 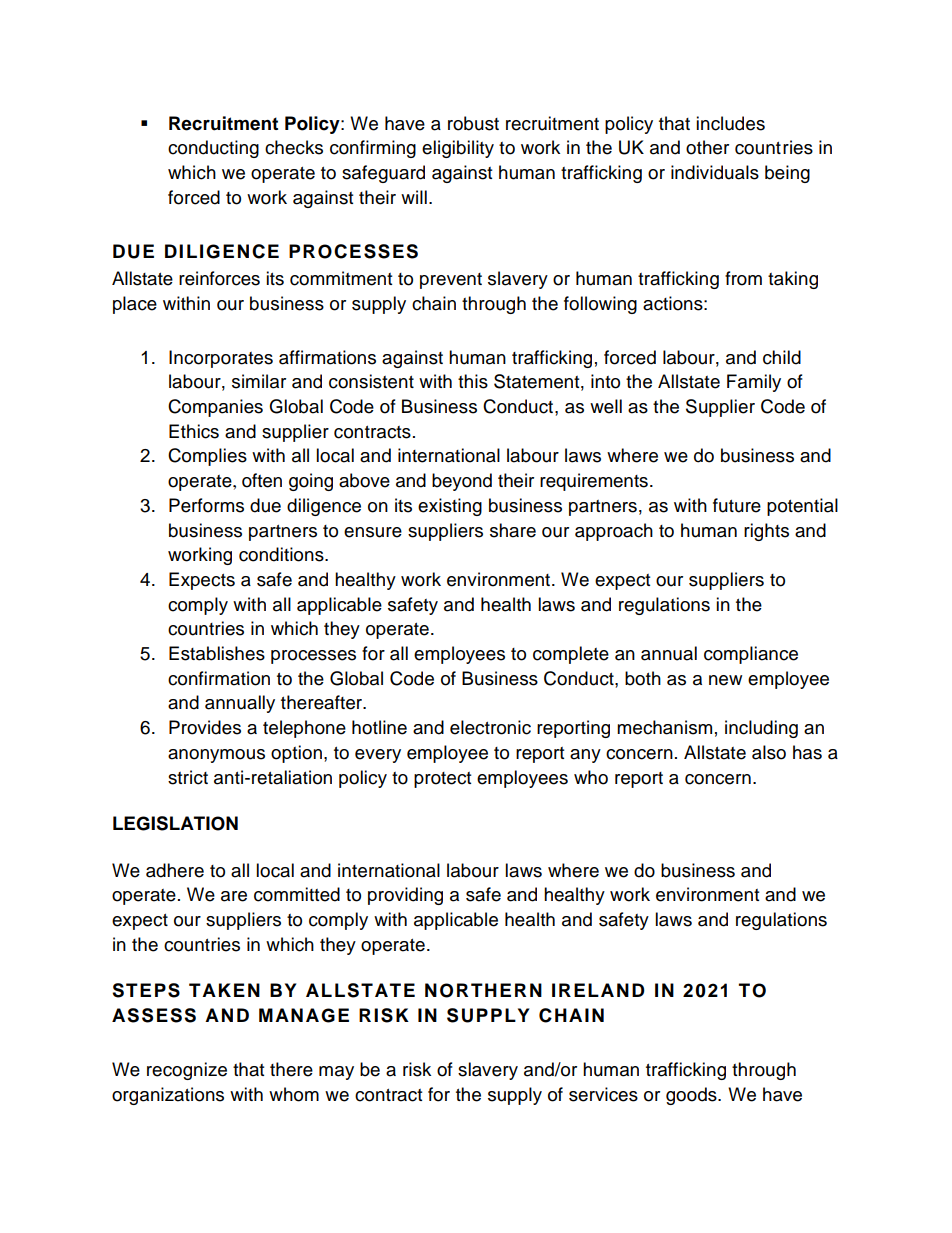 I want to click on protect, so click(x=442, y=780).
